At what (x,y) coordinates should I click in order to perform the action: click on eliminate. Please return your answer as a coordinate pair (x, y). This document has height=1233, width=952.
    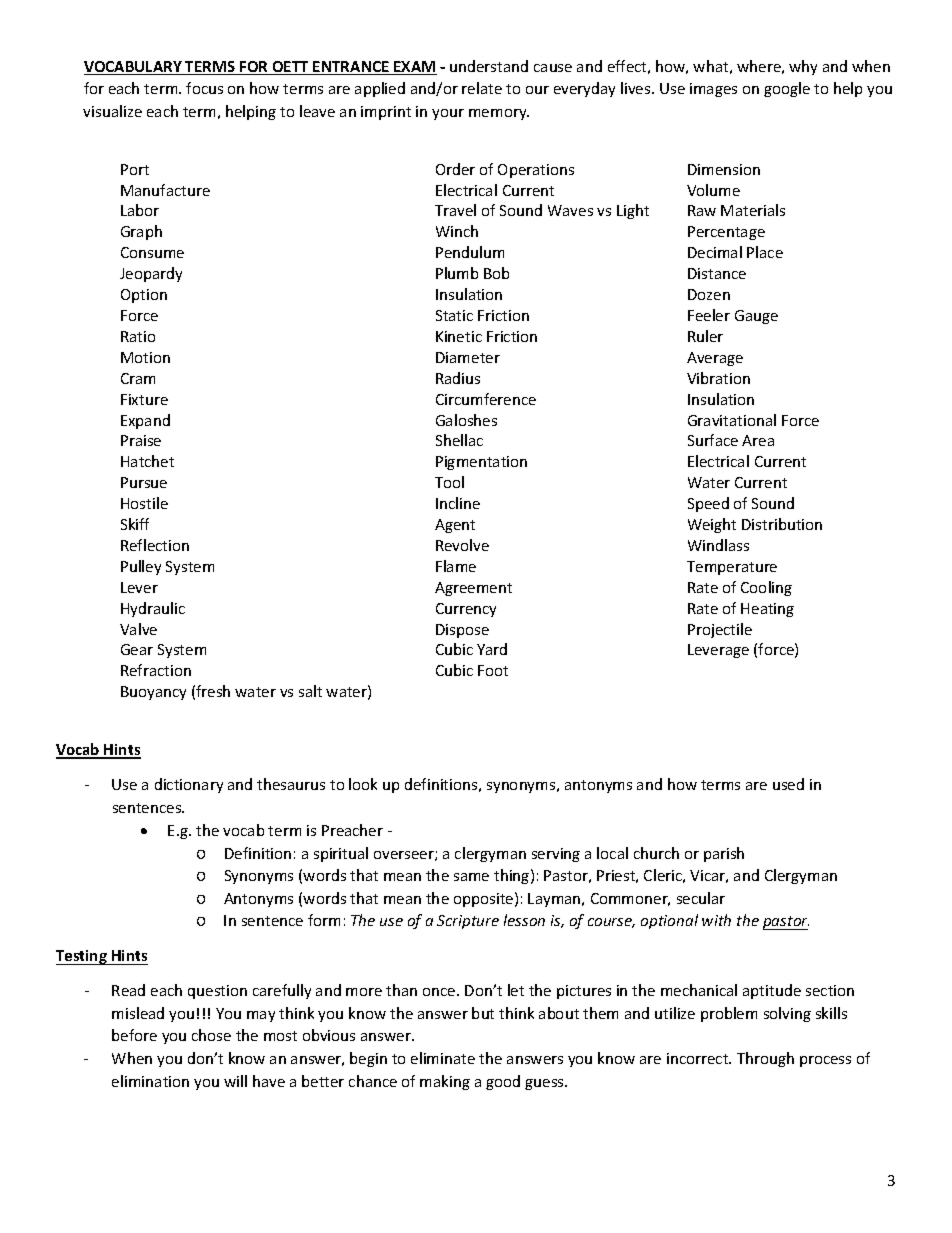
    Looking at the image, I should click on (443, 1058).
